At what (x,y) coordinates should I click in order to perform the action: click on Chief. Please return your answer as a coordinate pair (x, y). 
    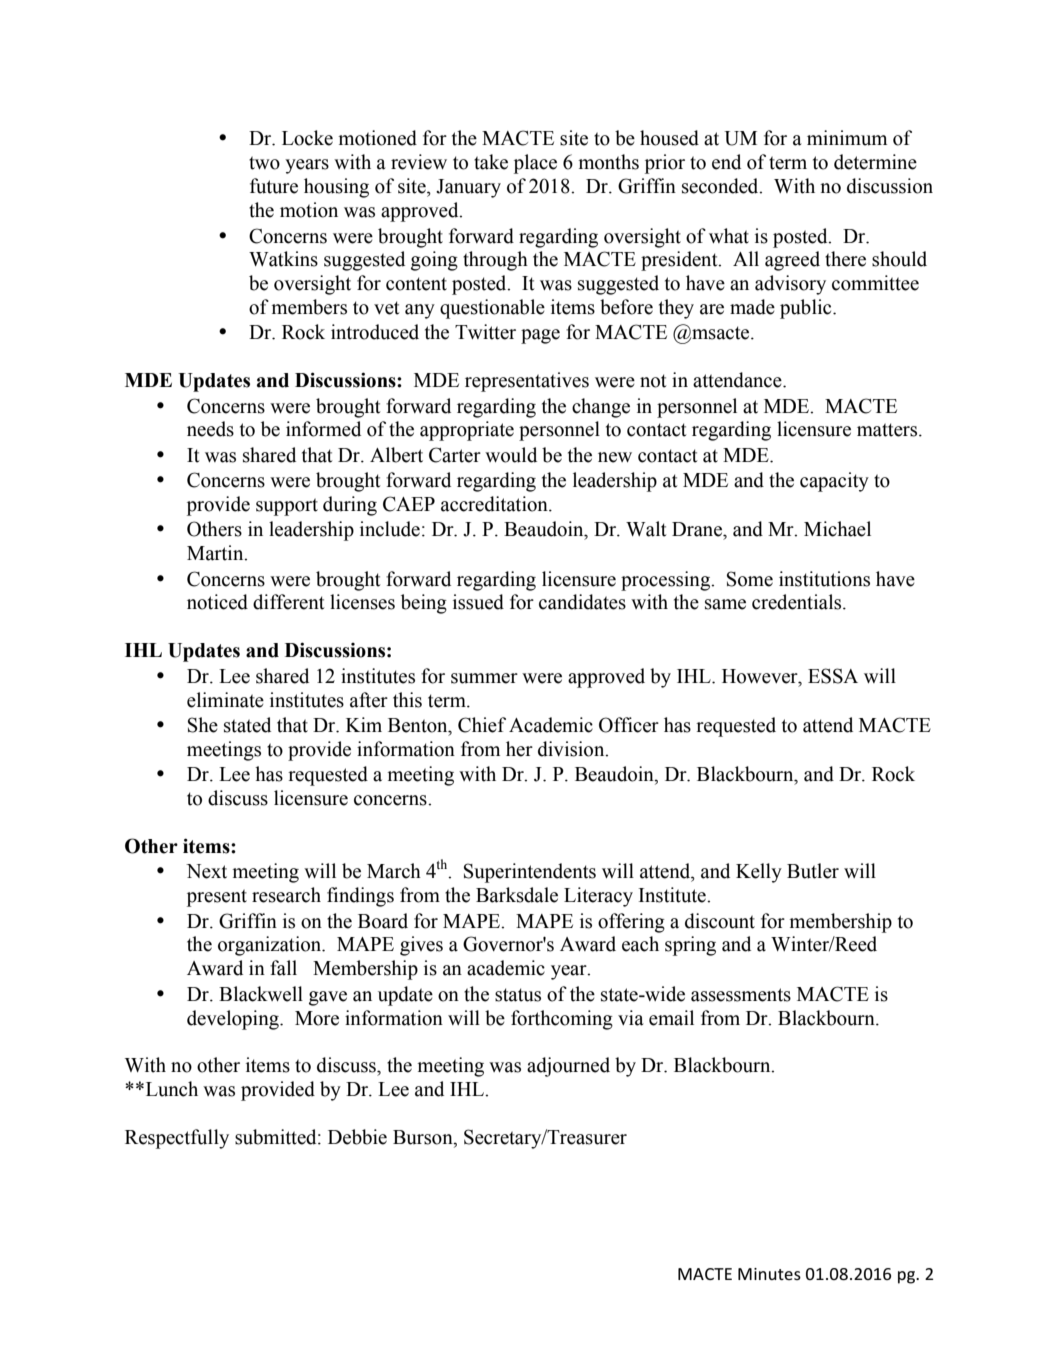
    Looking at the image, I should click on (482, 725).
